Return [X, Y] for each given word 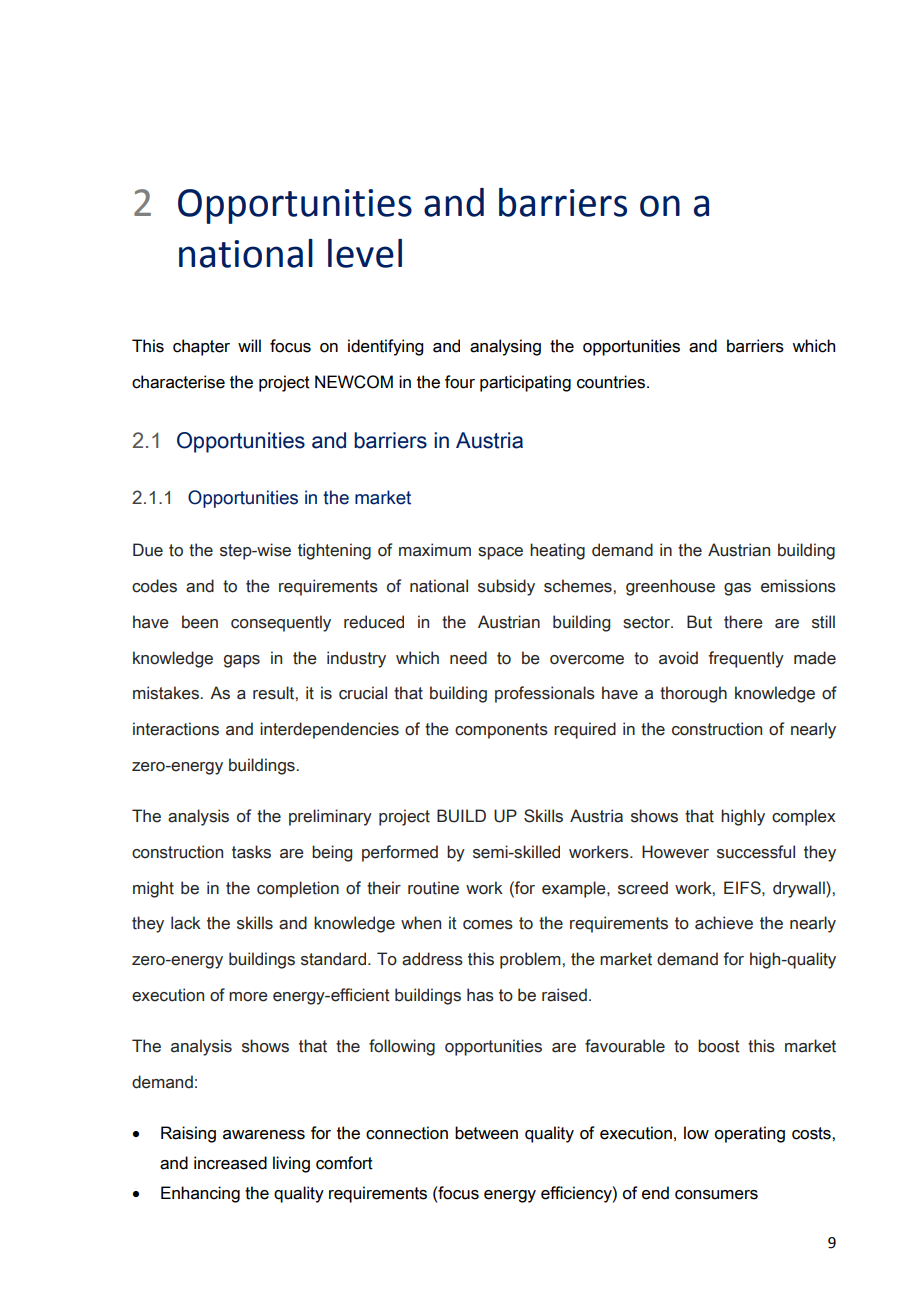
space [500, 553]
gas [737, 589]
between [486, 1133]
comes [488, 925]
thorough [693, 694]
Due [148, 550]
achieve [724, 923]
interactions [176, 729]
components [501, 731]
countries [611, 382]
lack [186, 923]
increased [230, 1163]
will [249, 345]
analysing [505, 347]
